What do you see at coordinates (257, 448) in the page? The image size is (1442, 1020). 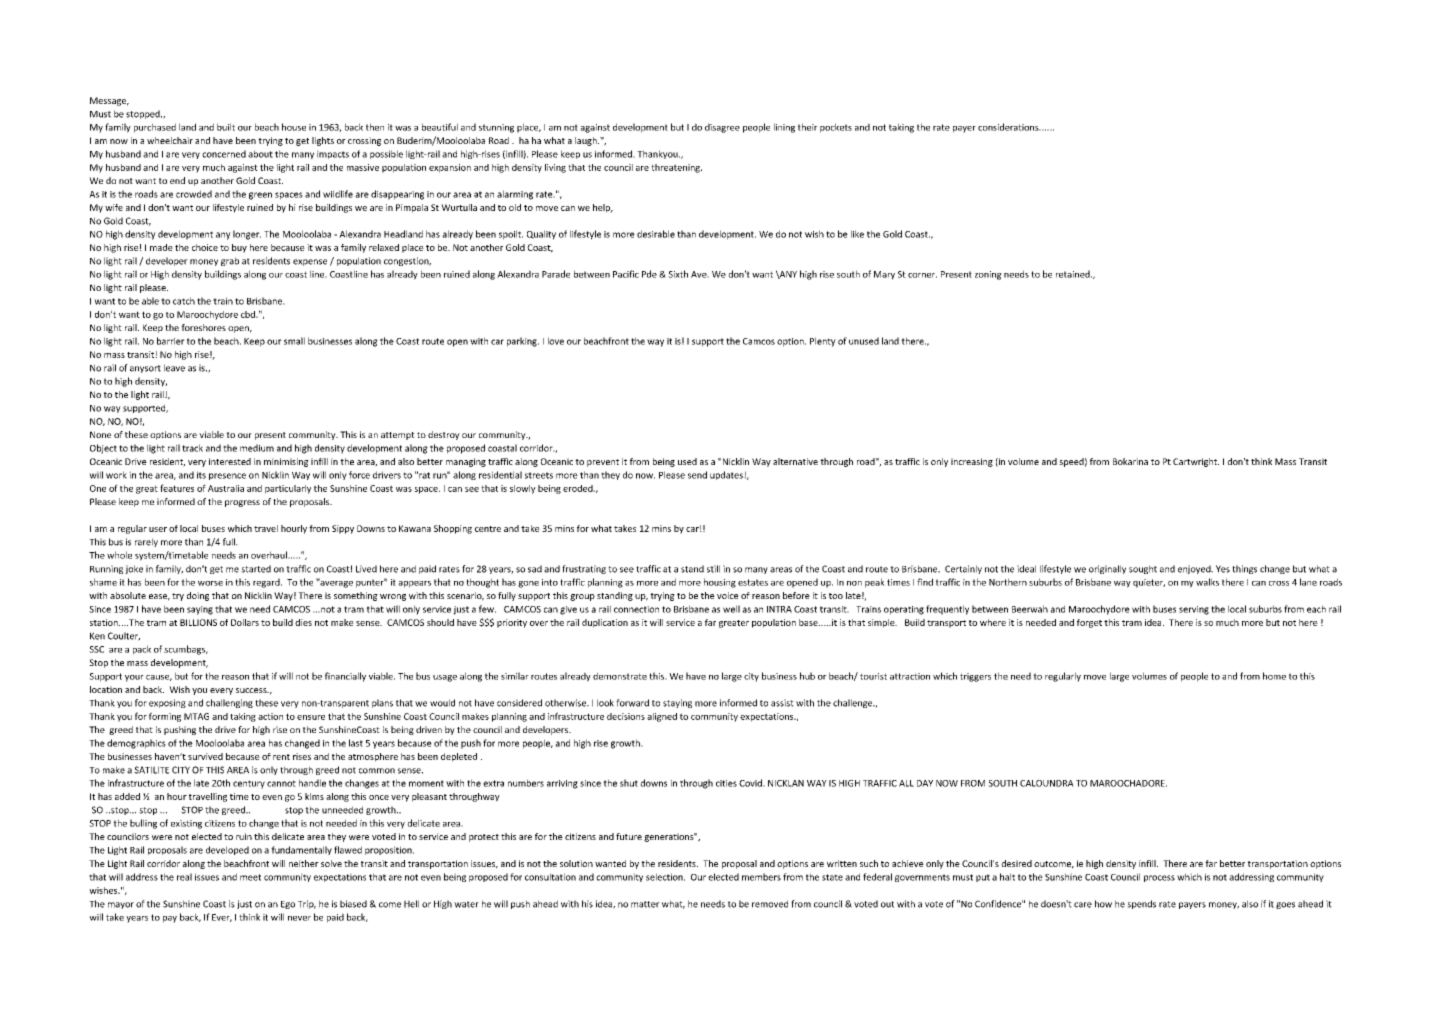 I see `medium` at bounding box center [257, 448].
